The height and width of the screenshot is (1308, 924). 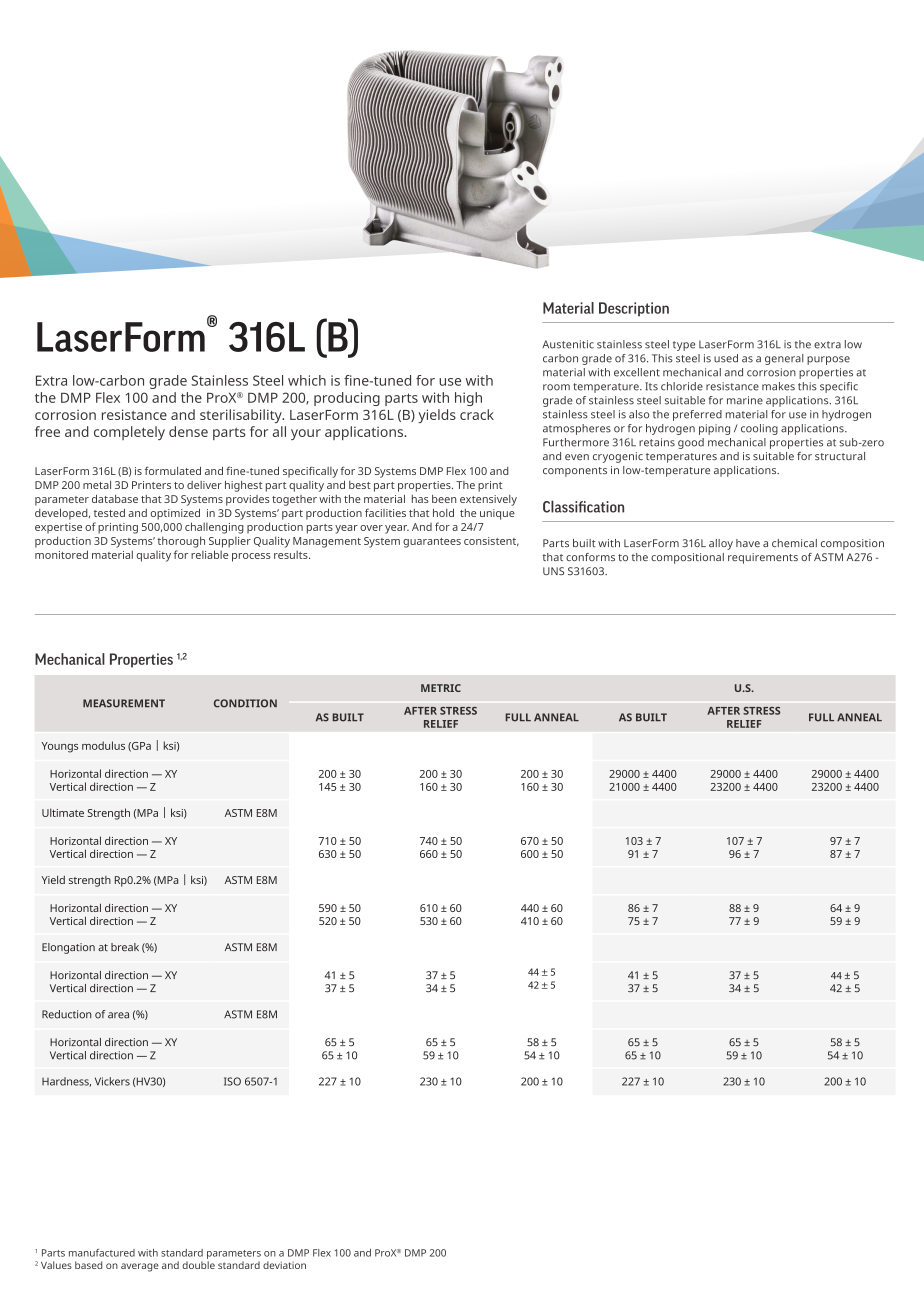 I want to click on used, so click(x=726, y=358).
